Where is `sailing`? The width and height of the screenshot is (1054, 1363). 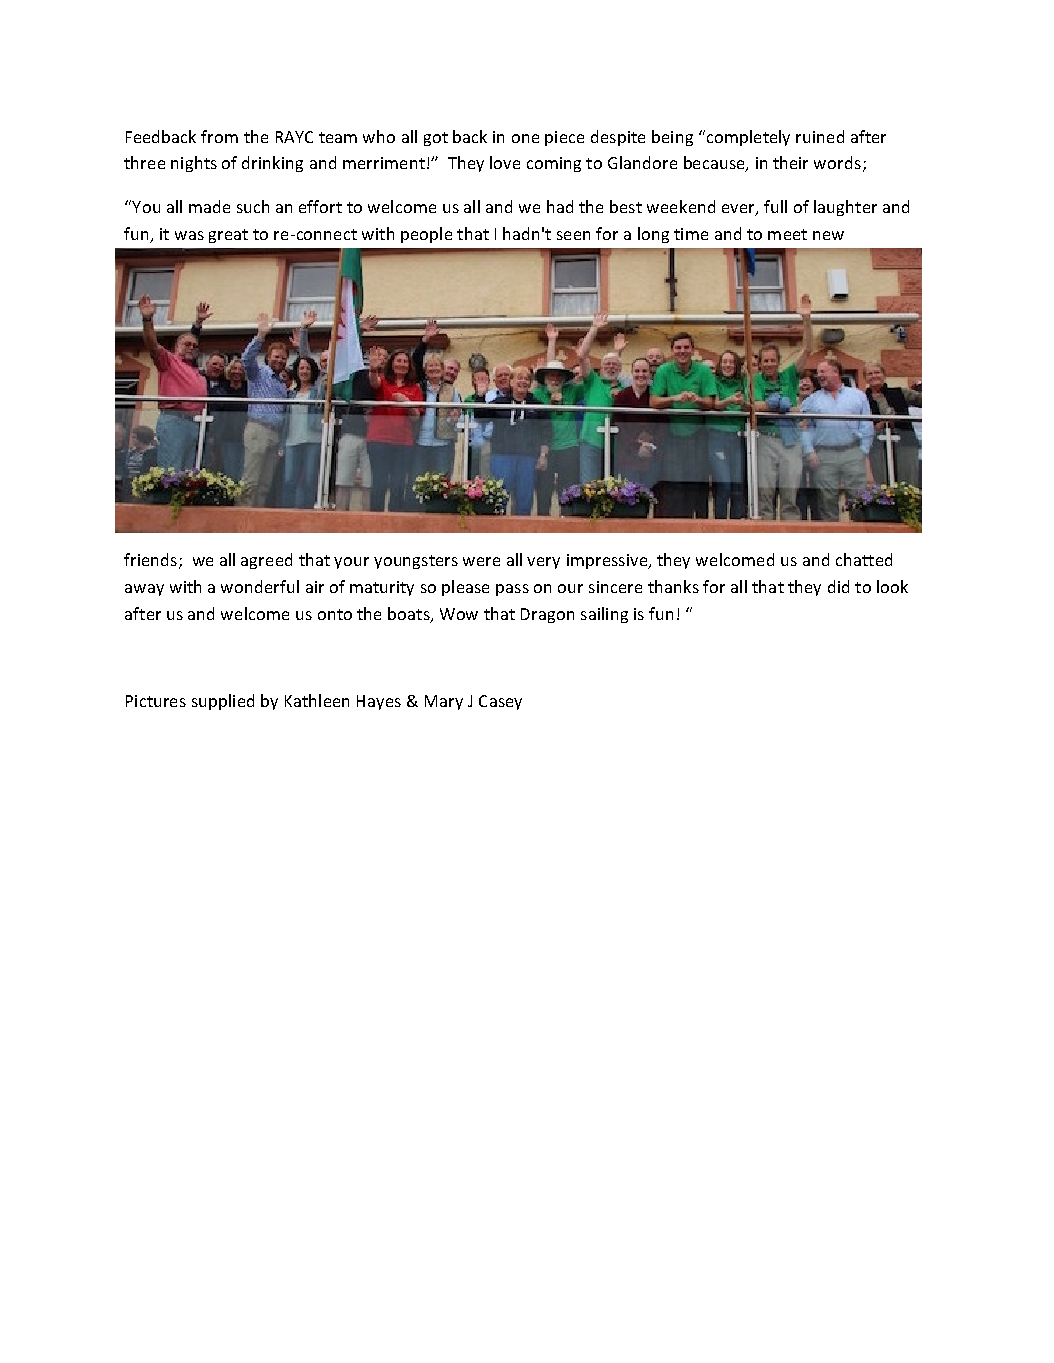
sailing is located at coordinates (604, 615).
